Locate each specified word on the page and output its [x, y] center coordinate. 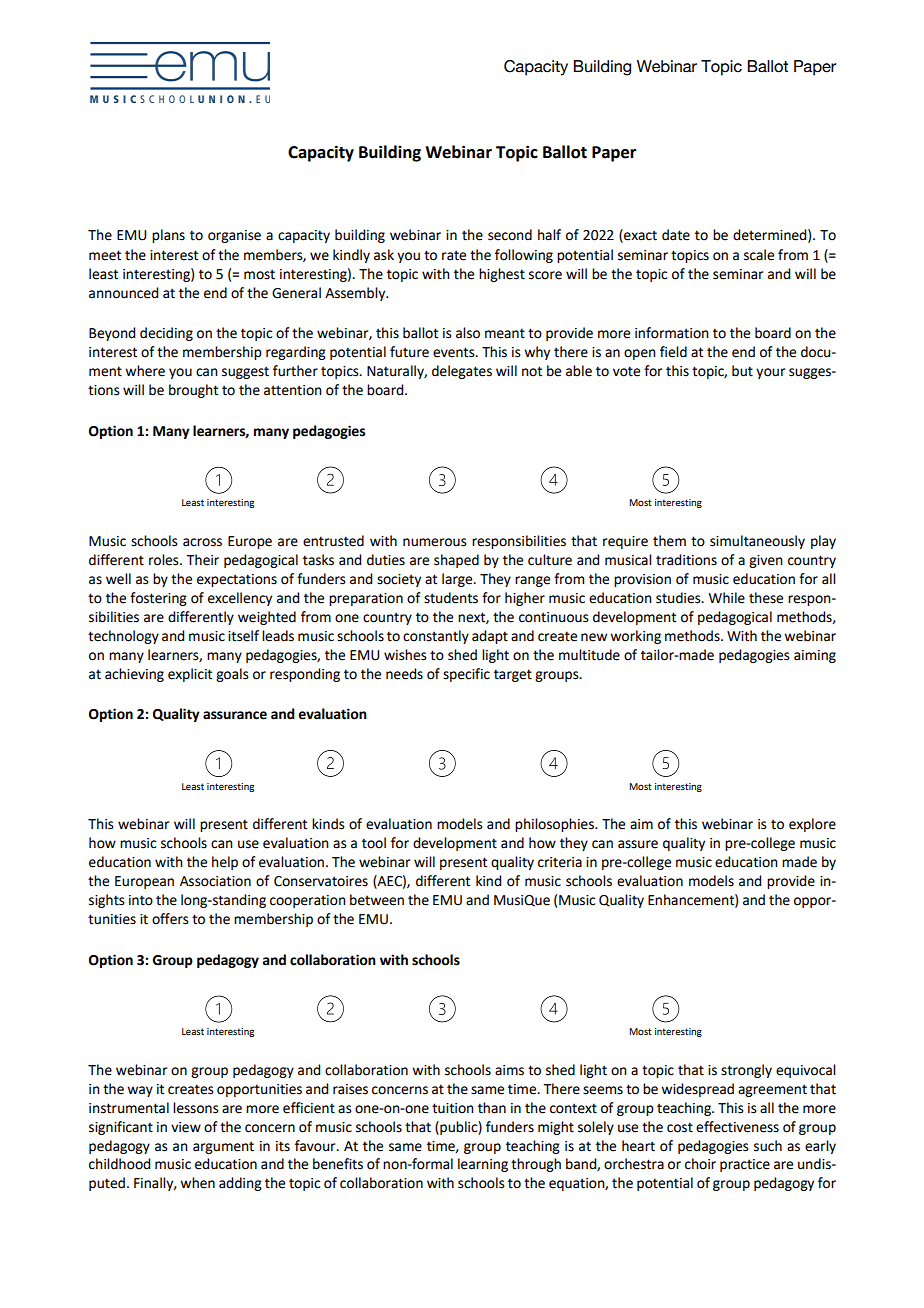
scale [759, 255]
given [766, 561]
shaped [456, 561]
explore [812, 825]
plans [168, 236]
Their [202, 560]
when [197, 1183]
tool [374, 843]
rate [454, 255]
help [225, 863]
